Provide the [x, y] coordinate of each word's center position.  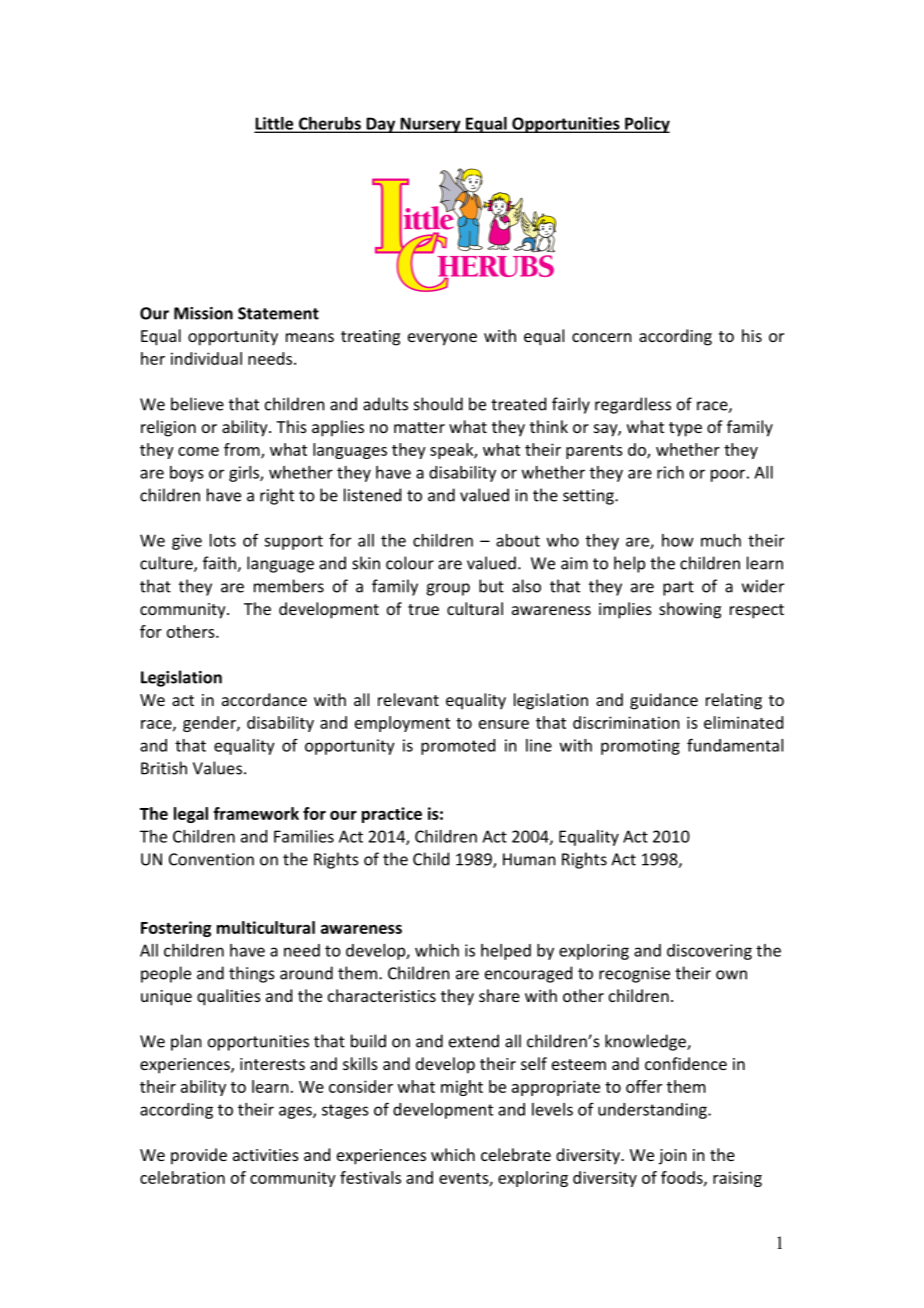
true [423, 609]
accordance [264, 699]
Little [275, 124]
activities [266, 1155]
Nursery [430, 125]
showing [690, 610]
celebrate [516, 1154]
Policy [646, 125]
